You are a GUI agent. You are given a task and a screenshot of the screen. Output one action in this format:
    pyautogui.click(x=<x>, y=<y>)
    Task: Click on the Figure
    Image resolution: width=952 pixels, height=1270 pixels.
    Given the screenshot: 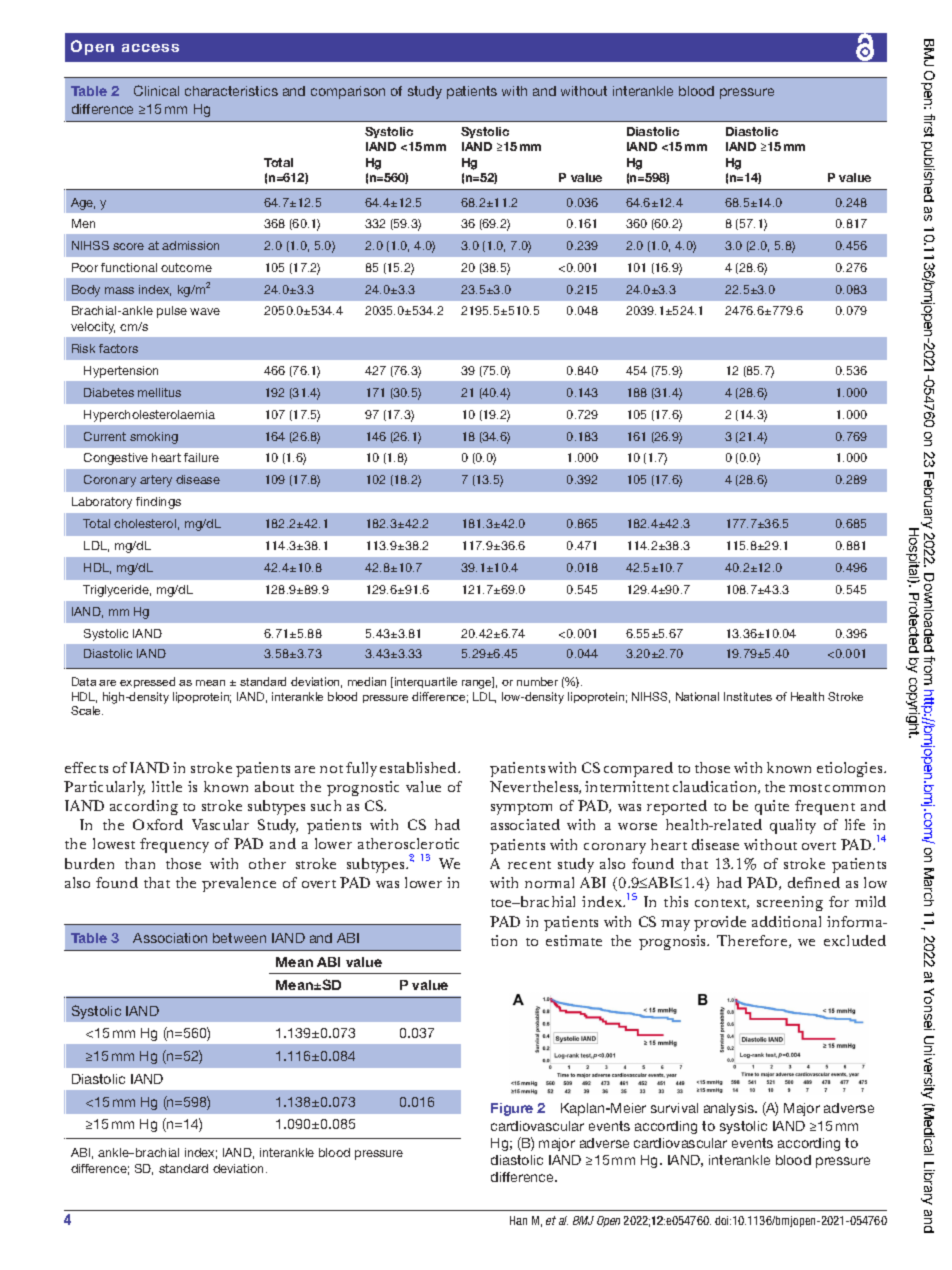 What is the action you would take?
    pyautogui.click(x=512, y=1109)
